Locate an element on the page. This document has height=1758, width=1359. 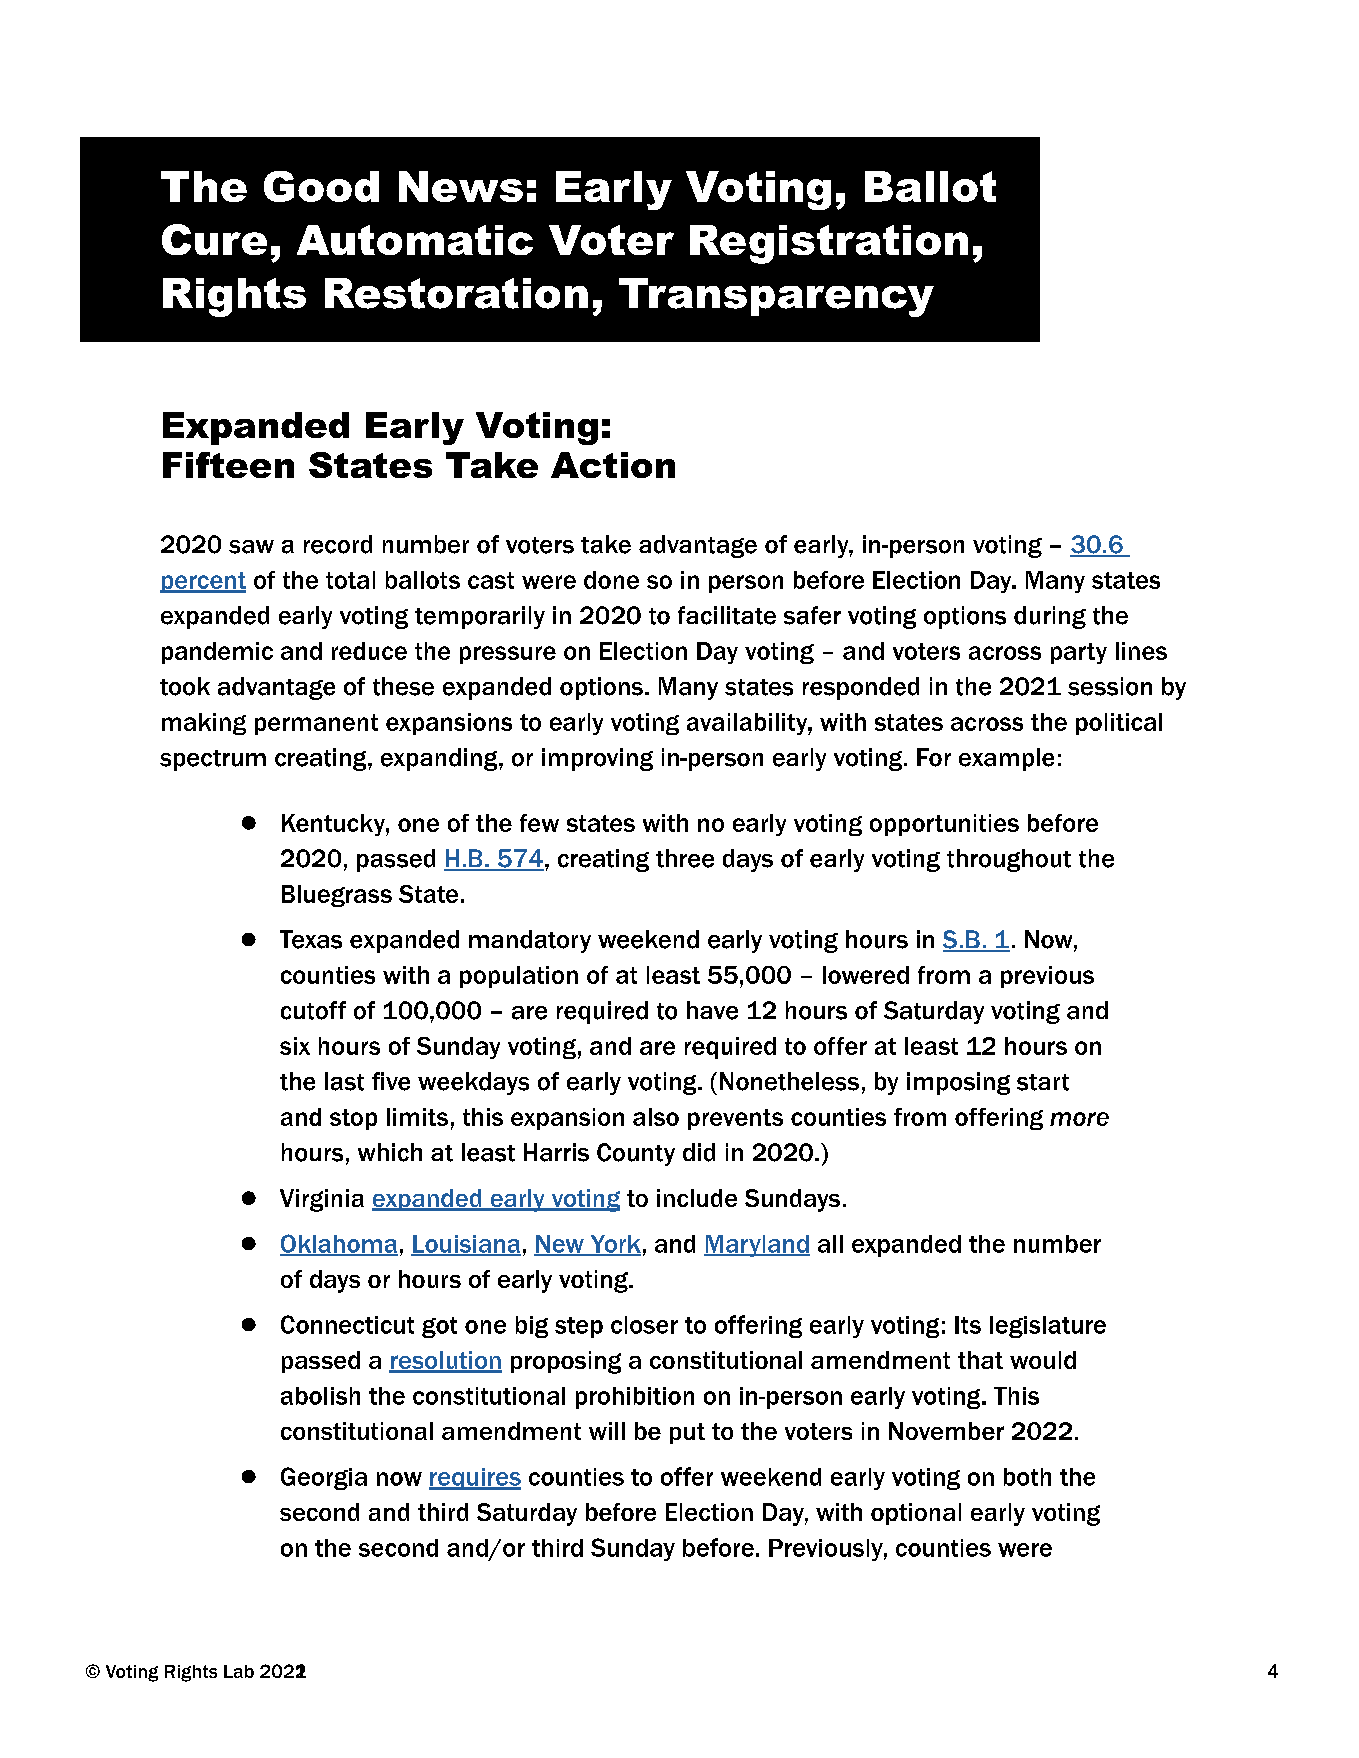
Registration is located at coordinates (829, 244).
